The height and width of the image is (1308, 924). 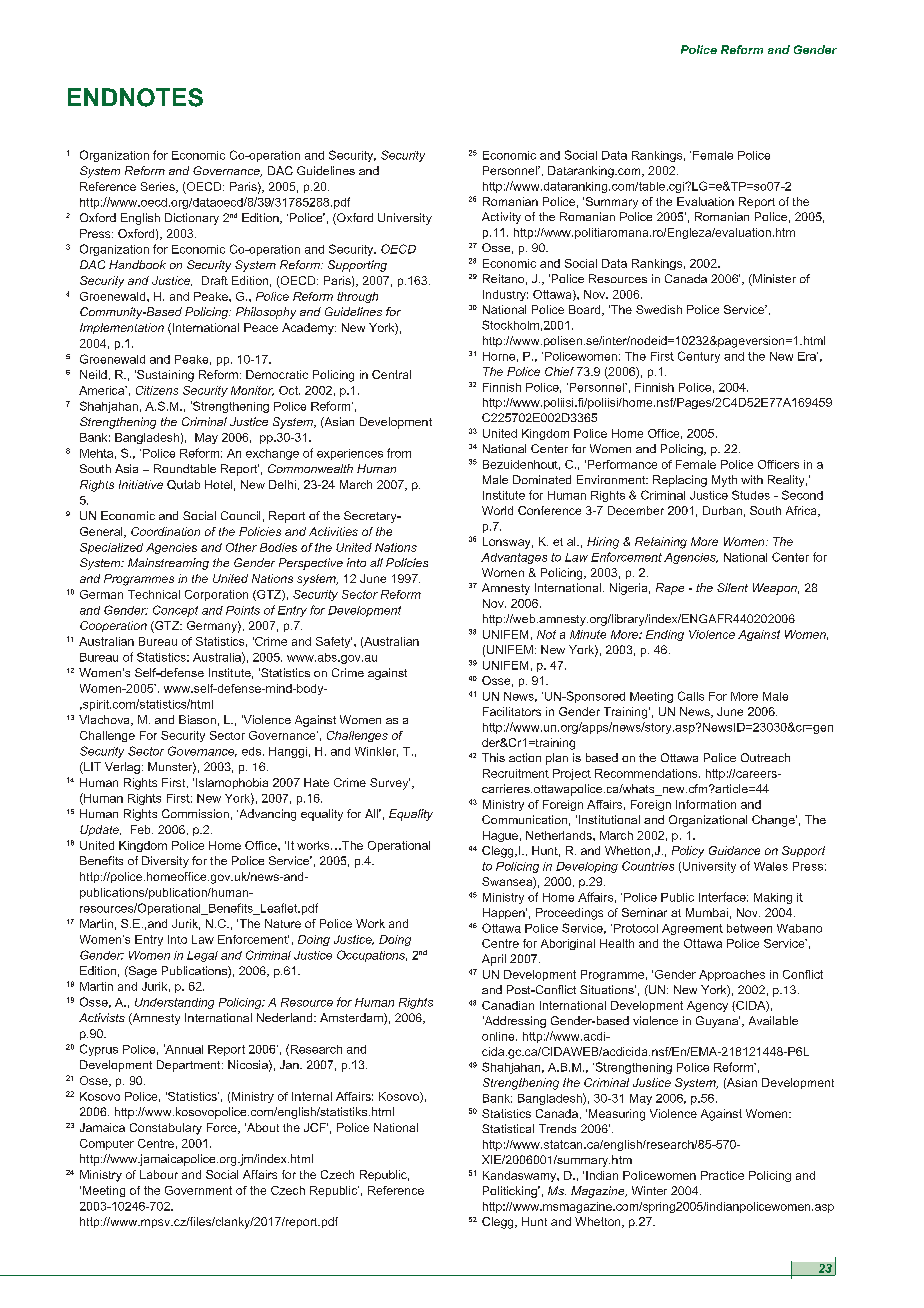 What do you see at coordinates (773, 280) in the image?
I see `Minister` at bounding box center [773, 280].
